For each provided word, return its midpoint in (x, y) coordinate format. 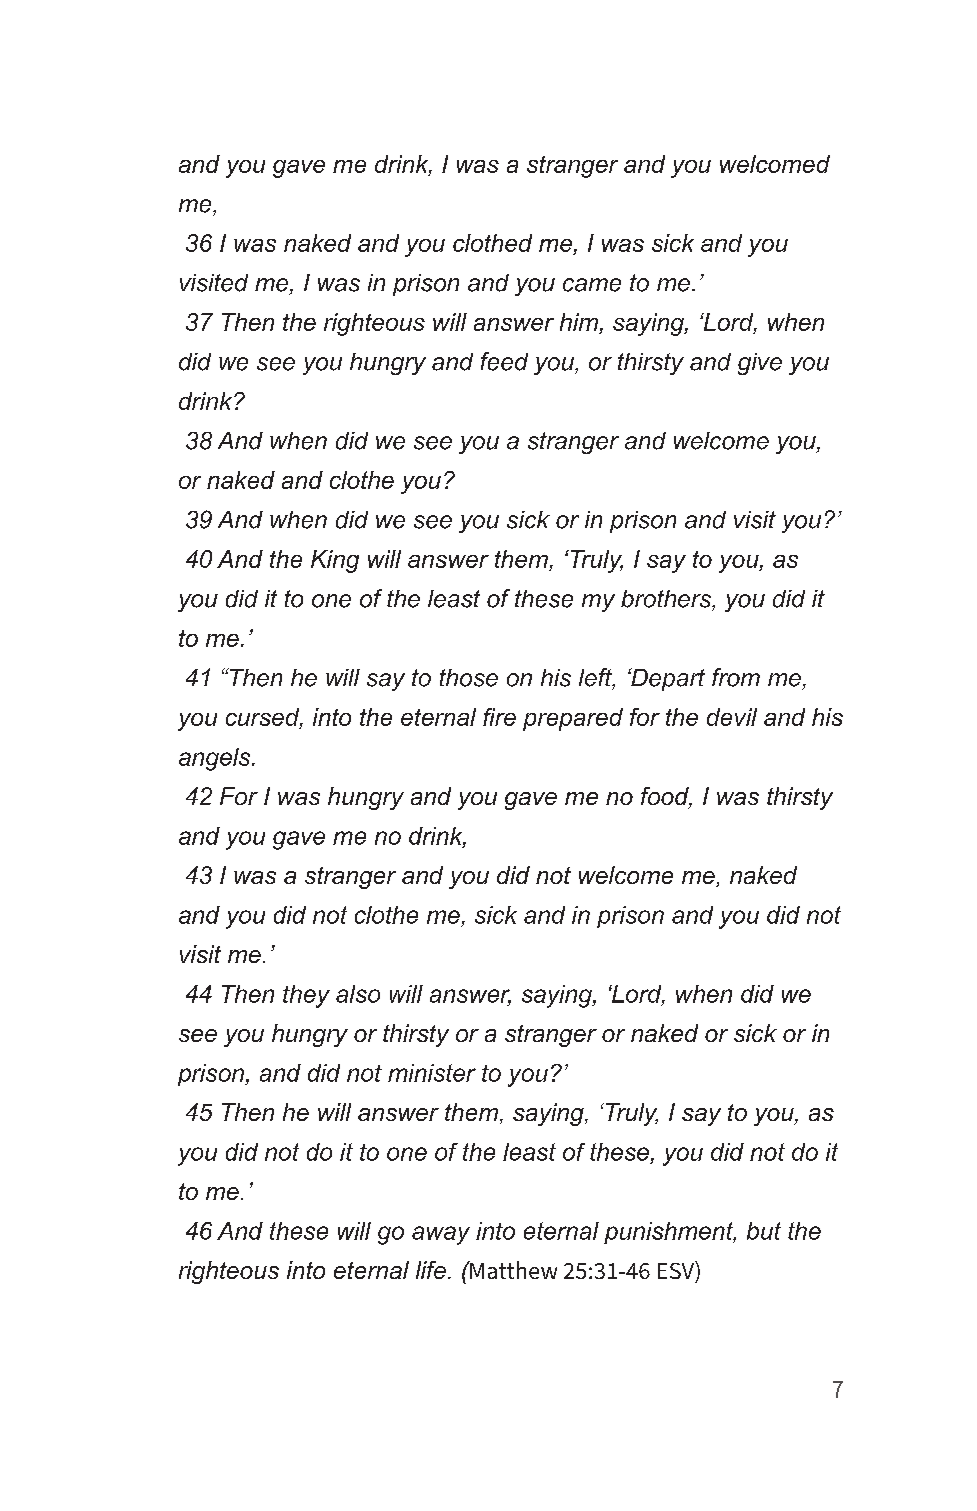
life (431, 1270)
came (592, 285)
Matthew (512, 1270)
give (760, 364)
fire (499, 717)
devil (732, 717)
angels (216, 759)
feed (504, 361)
